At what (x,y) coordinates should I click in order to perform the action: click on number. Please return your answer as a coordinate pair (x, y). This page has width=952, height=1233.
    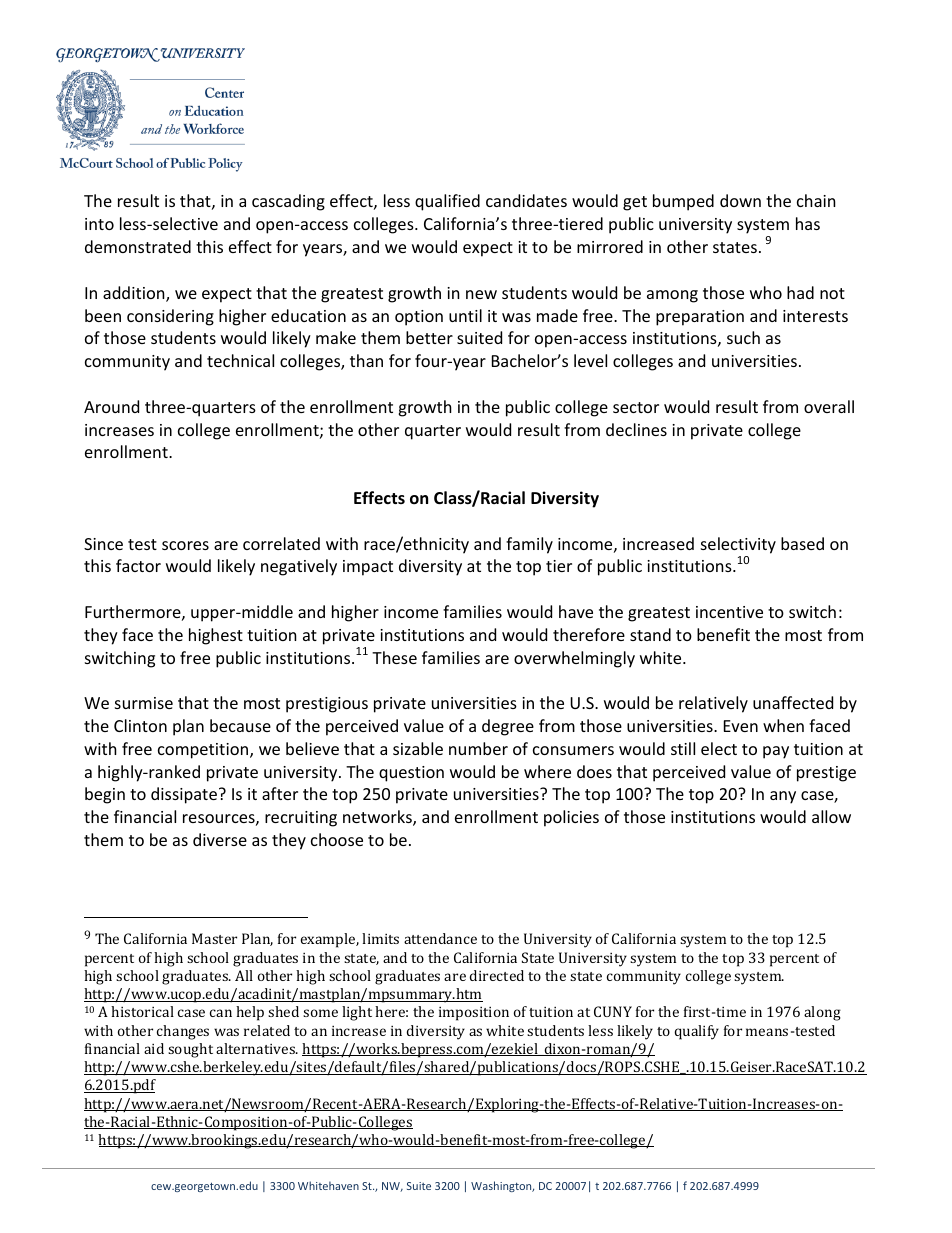
    Looking at the image, I should click on (478, 748).
